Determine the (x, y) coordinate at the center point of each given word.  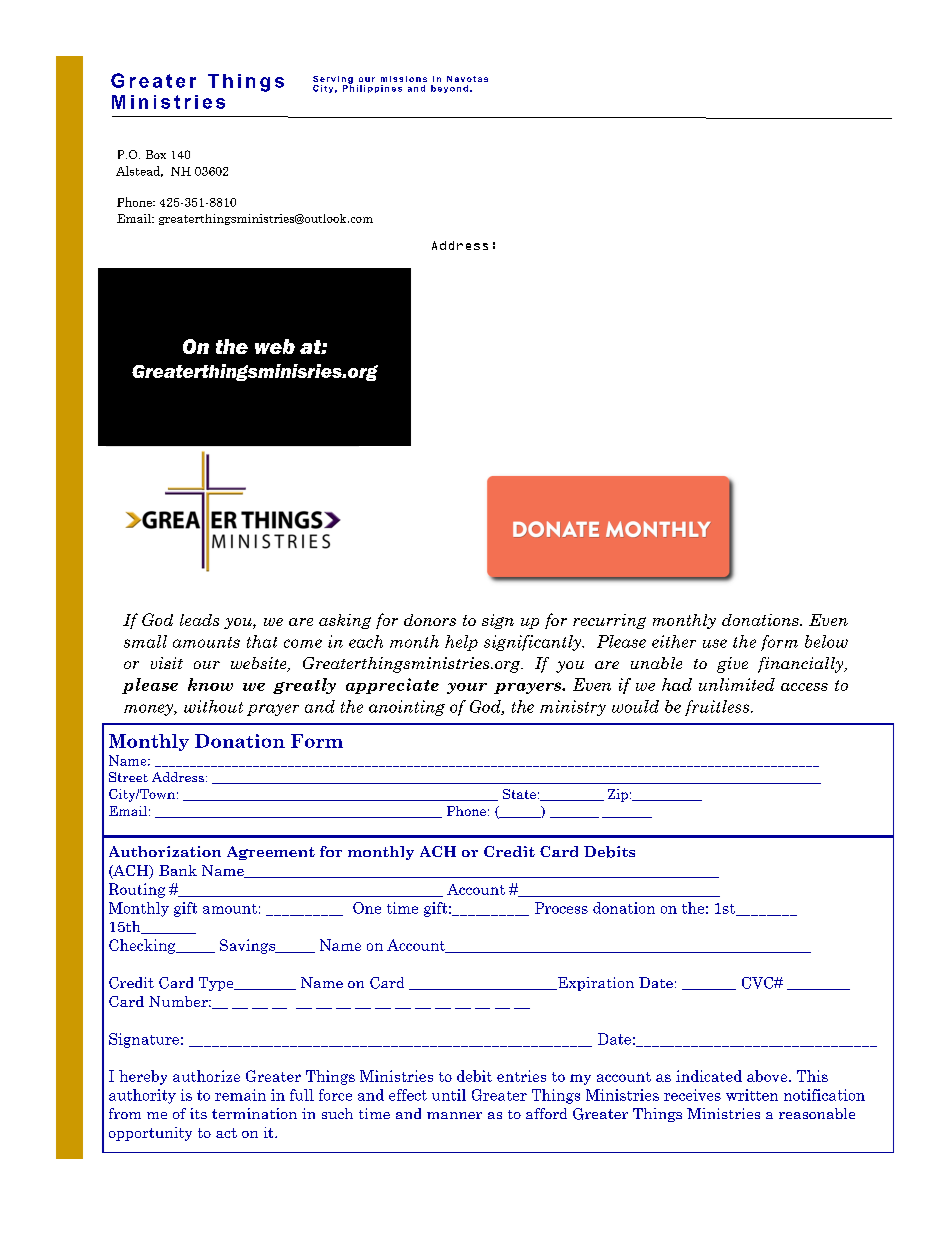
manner (454, 1115)
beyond (449, 89)
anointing (407, 708)
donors (430, 620)
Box (156, 154)
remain (240, 1095)
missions (404, 79)
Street (128, 777)
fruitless (718, 708)
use (715, 643)
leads (199, 620)
